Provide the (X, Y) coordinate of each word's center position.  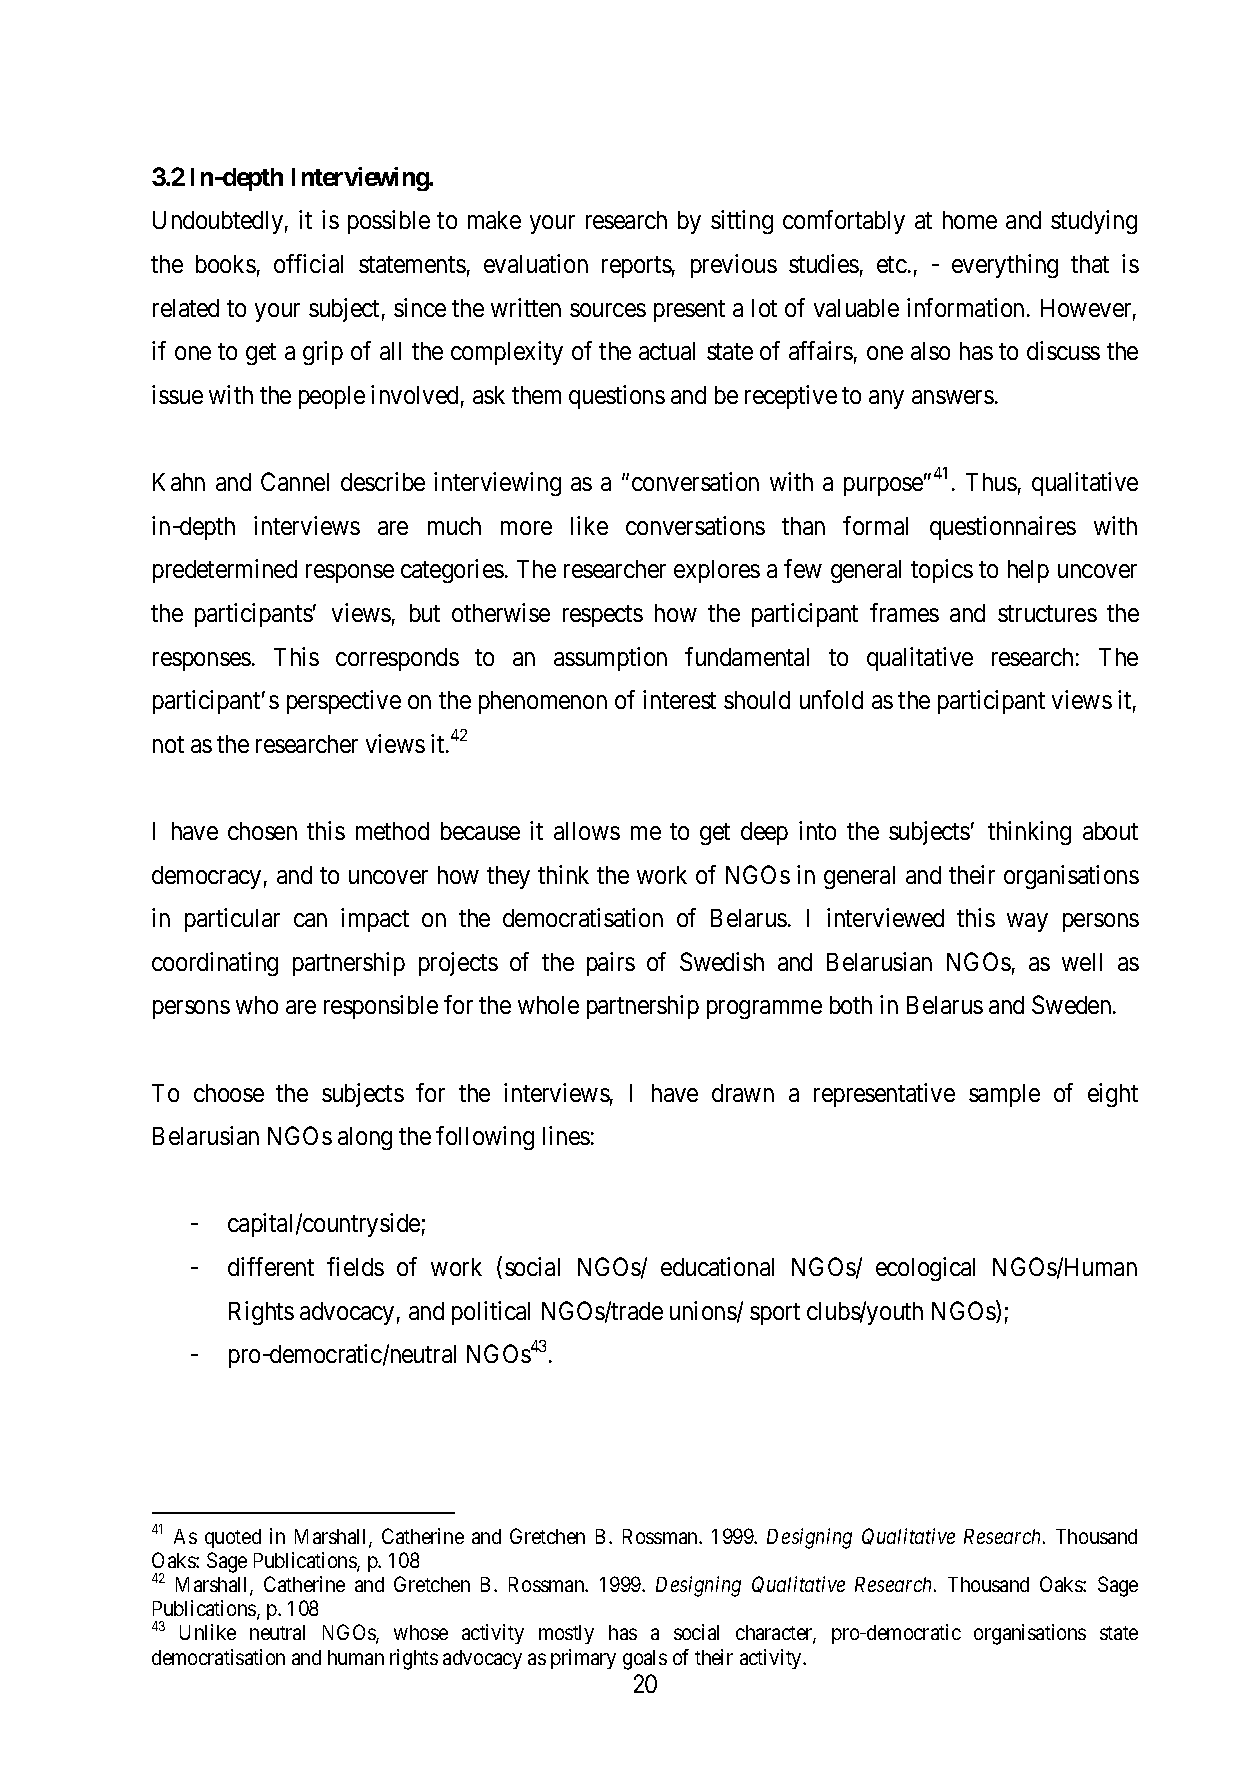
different (271, 1266)
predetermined (225, 571)
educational (717, 1266)
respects (603, 616)
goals (645, 1660)
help (1028, 571)
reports (637, 267)
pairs (611, 964)
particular (232, 920)
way (1027, 923)
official (308, 263)
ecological (925, 1269)
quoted (233, 1538)
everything (1005, 266)
